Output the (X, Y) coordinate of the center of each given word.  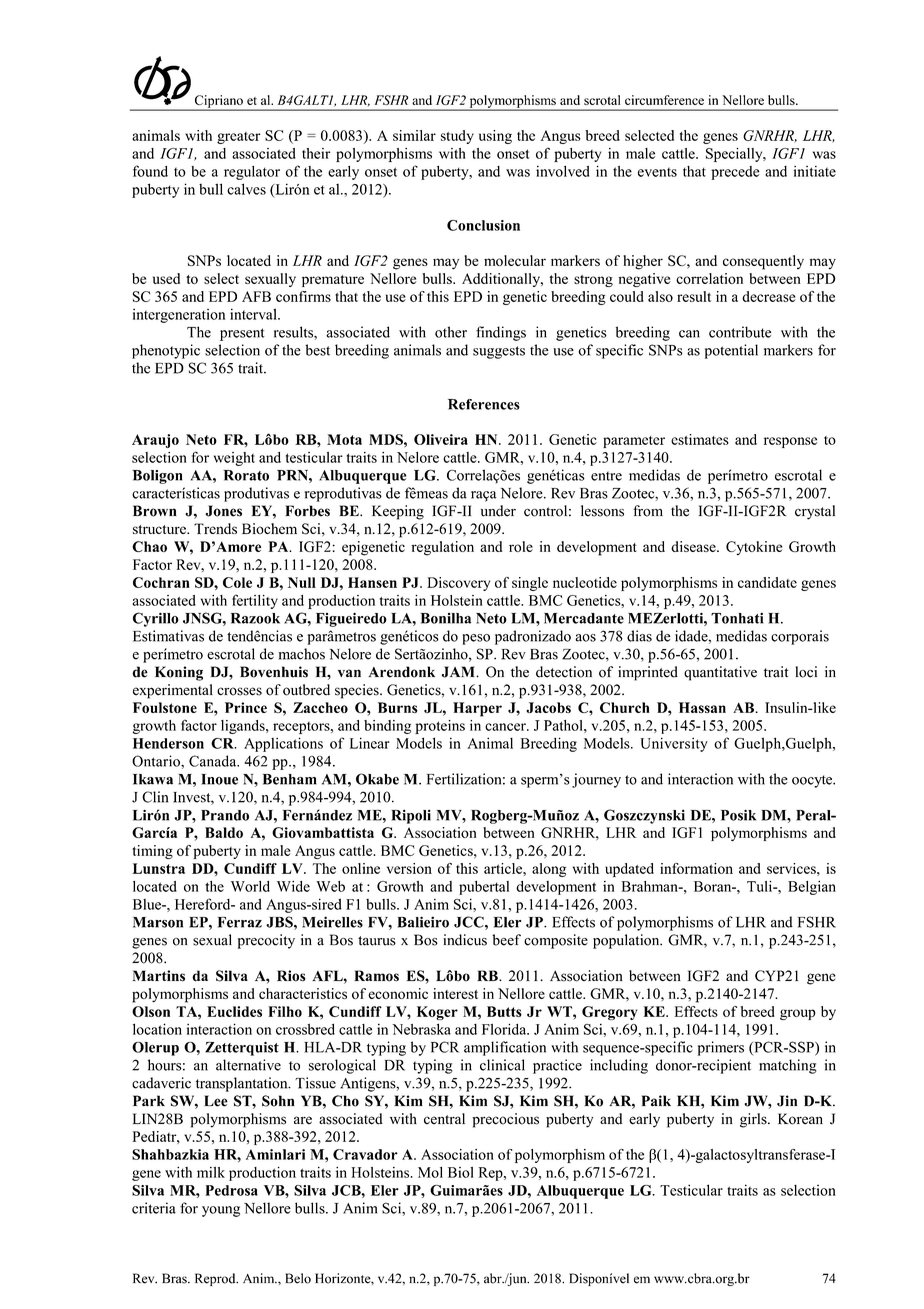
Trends (215, 528)
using (495, 137)
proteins (440, 727)
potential (731, 351)
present (242, 334)
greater (239, 138)
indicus (465, 940)
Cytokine (754, 548)
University (674, 744)
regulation (442, 548)
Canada (214, 761)
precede (735, 173)
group (798, 1014)
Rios (291, 976)
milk (211, 1172)
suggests (499, 352)
